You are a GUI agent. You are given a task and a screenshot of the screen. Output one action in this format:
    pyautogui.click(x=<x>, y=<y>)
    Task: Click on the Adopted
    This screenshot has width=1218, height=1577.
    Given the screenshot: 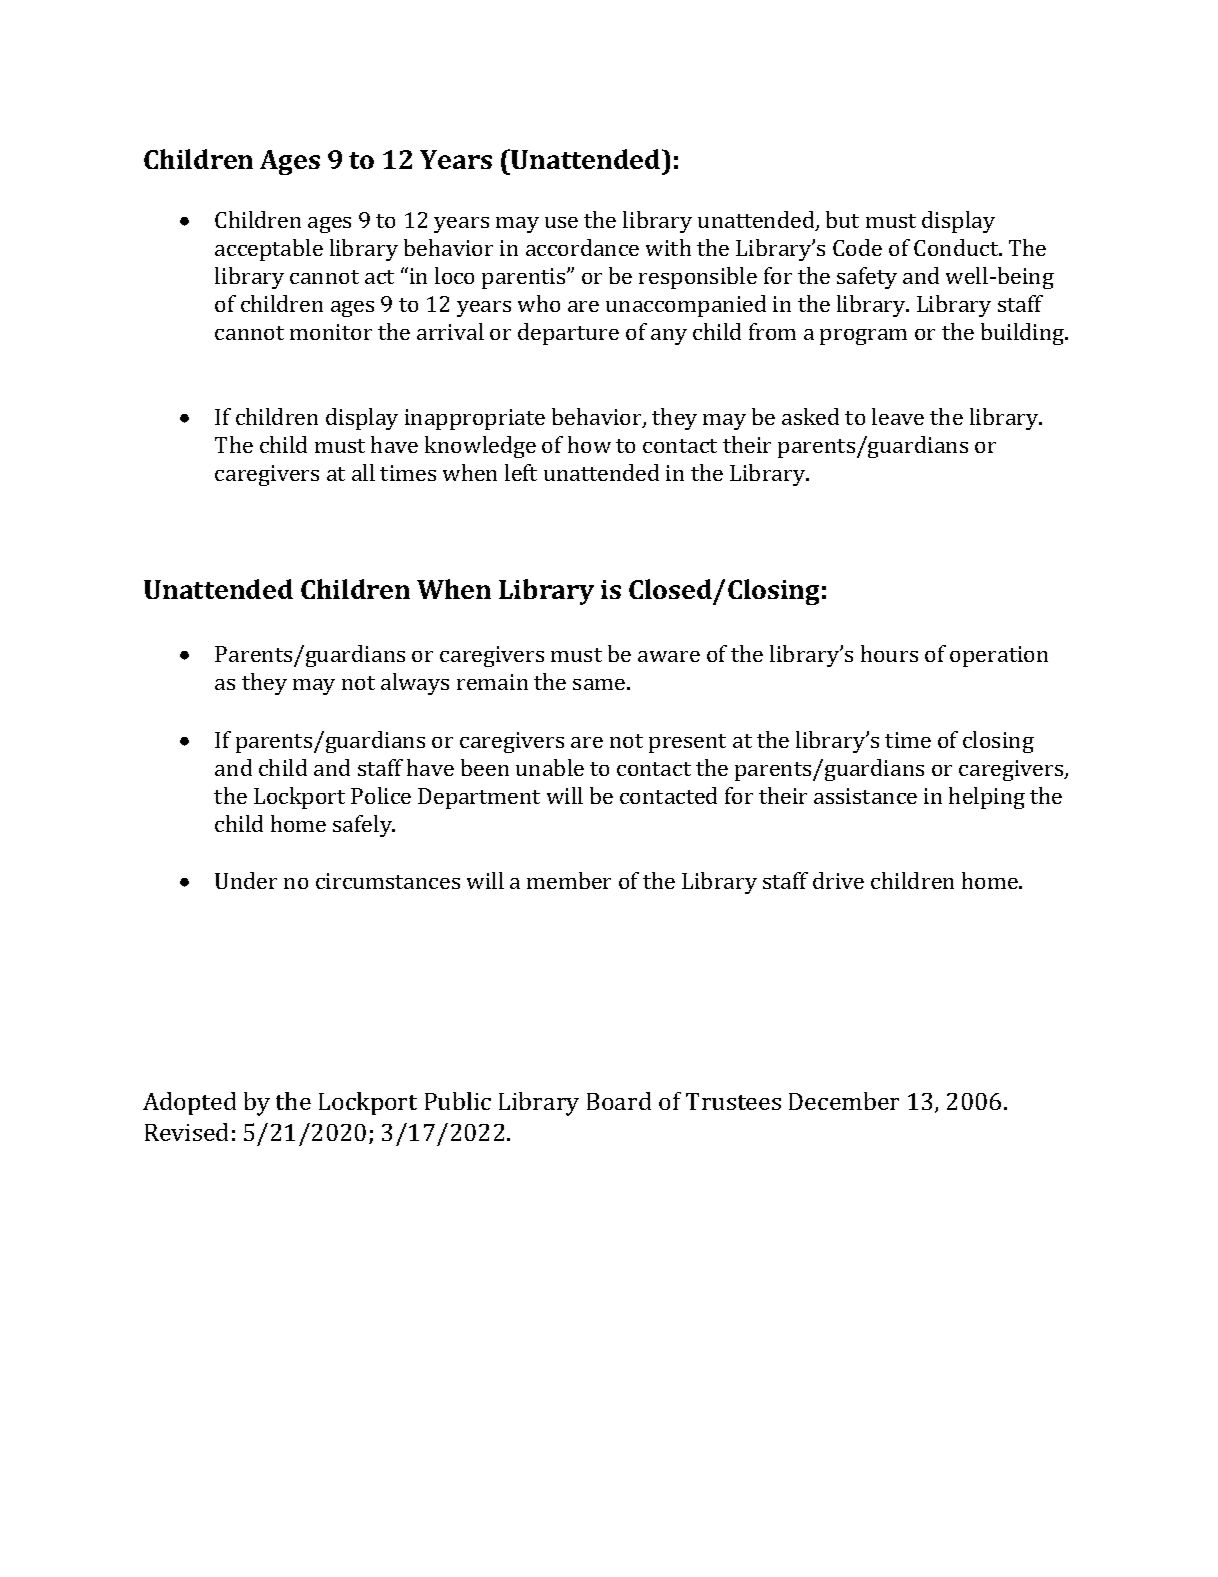 What is the action you would take?
    pyautogui.click(x=189, y=1103)
